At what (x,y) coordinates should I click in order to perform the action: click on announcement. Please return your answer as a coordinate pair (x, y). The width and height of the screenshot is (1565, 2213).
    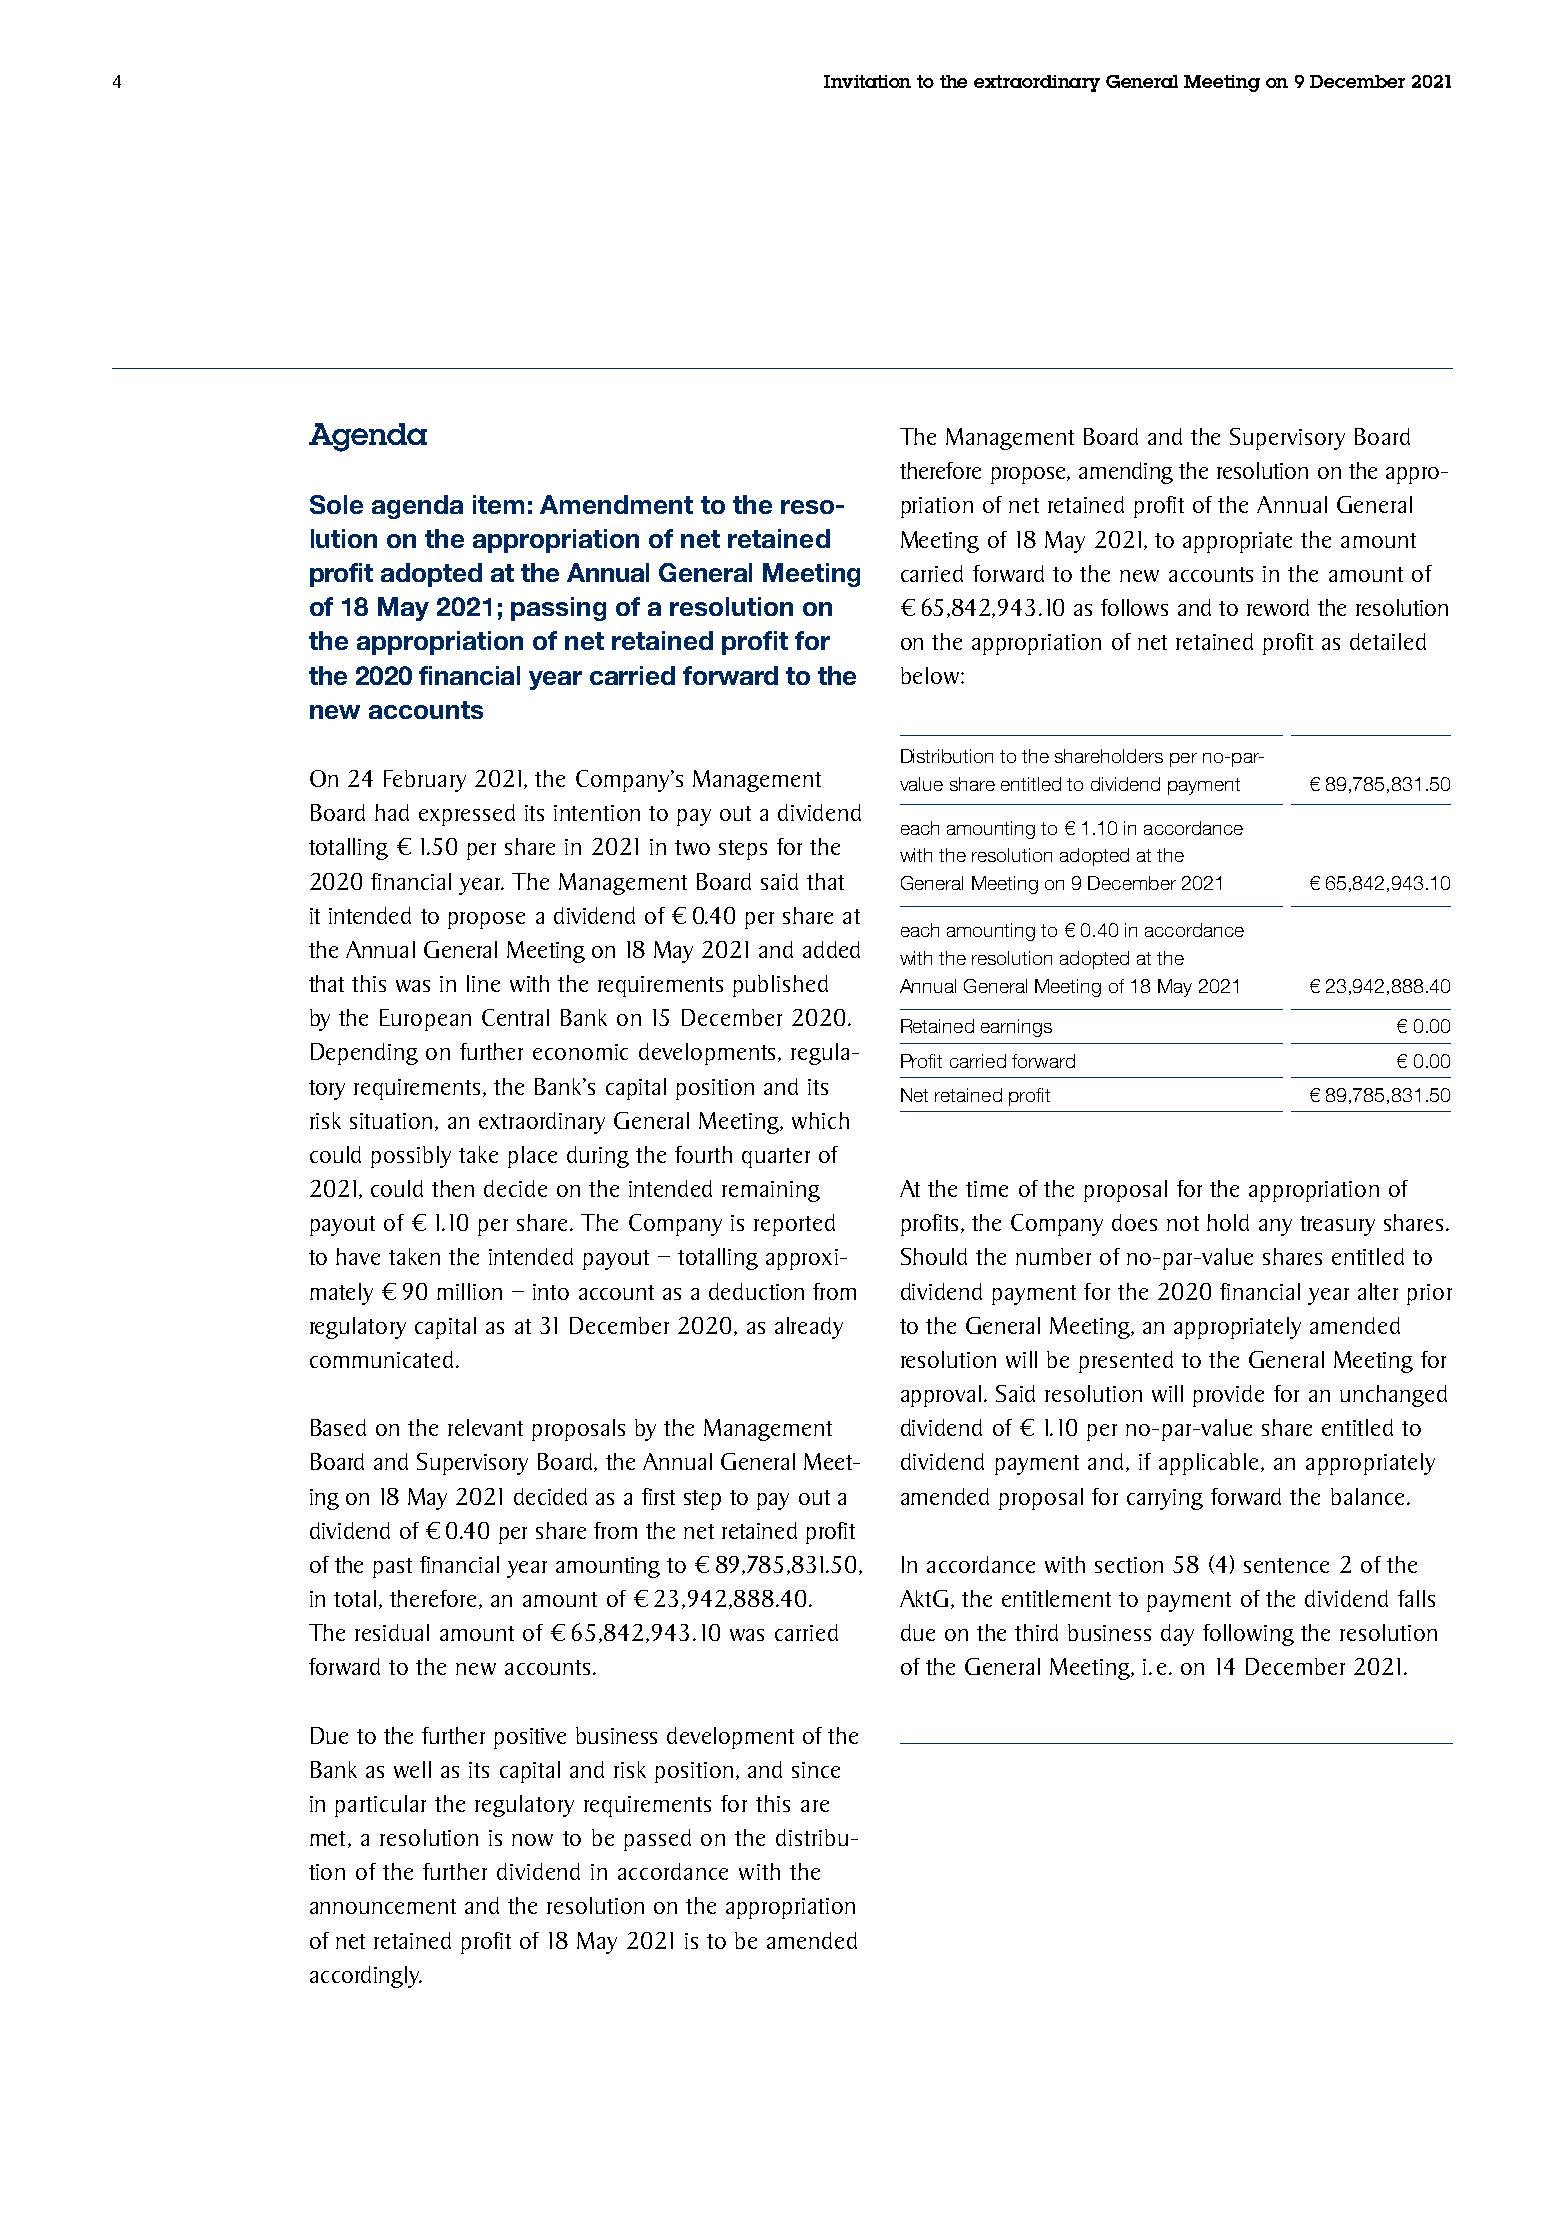
    Looking at the image, I should click on (383, 1906).
